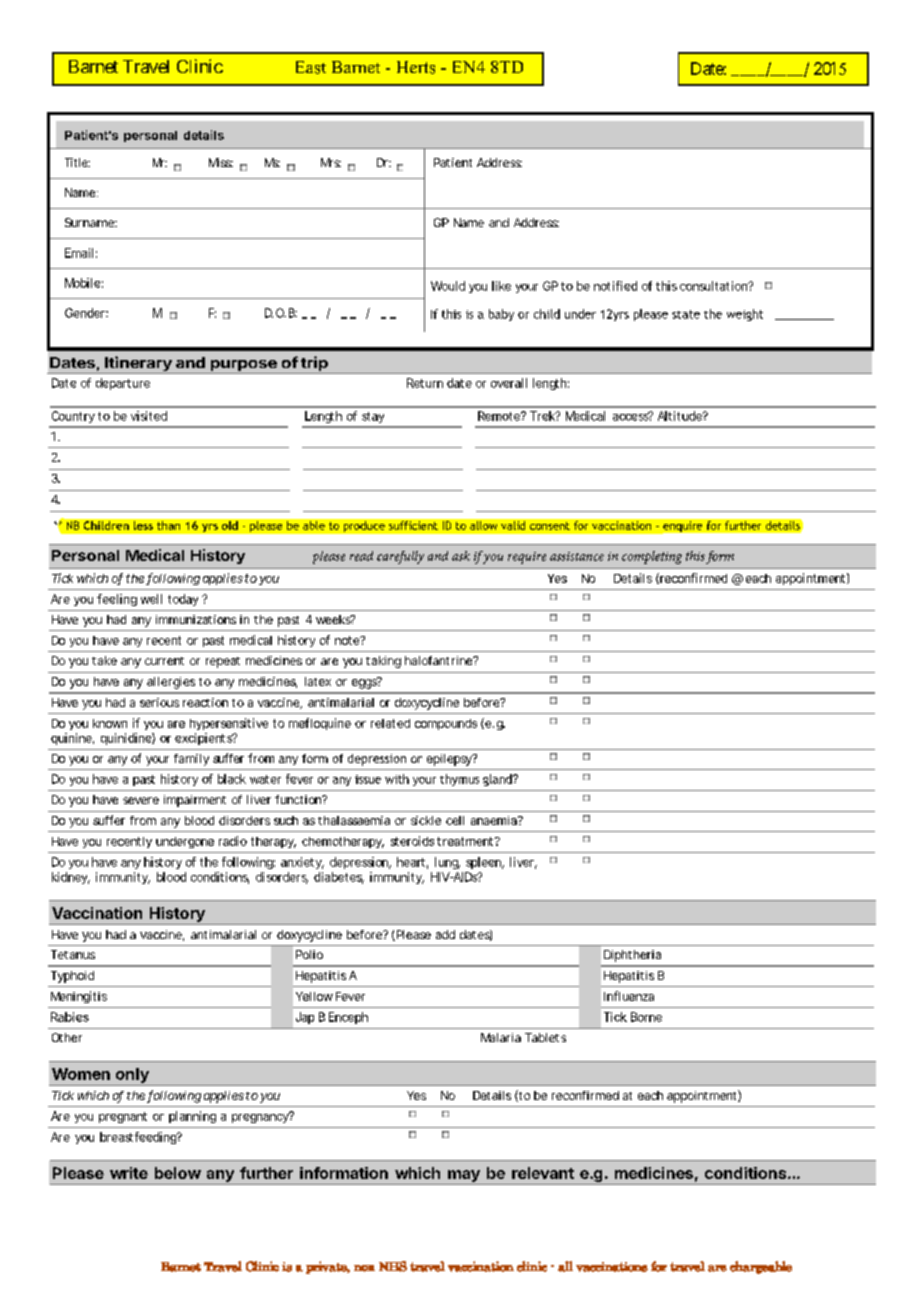 This image has height=1307, width=924. I want to click on NHS, so click(393, 1266).
